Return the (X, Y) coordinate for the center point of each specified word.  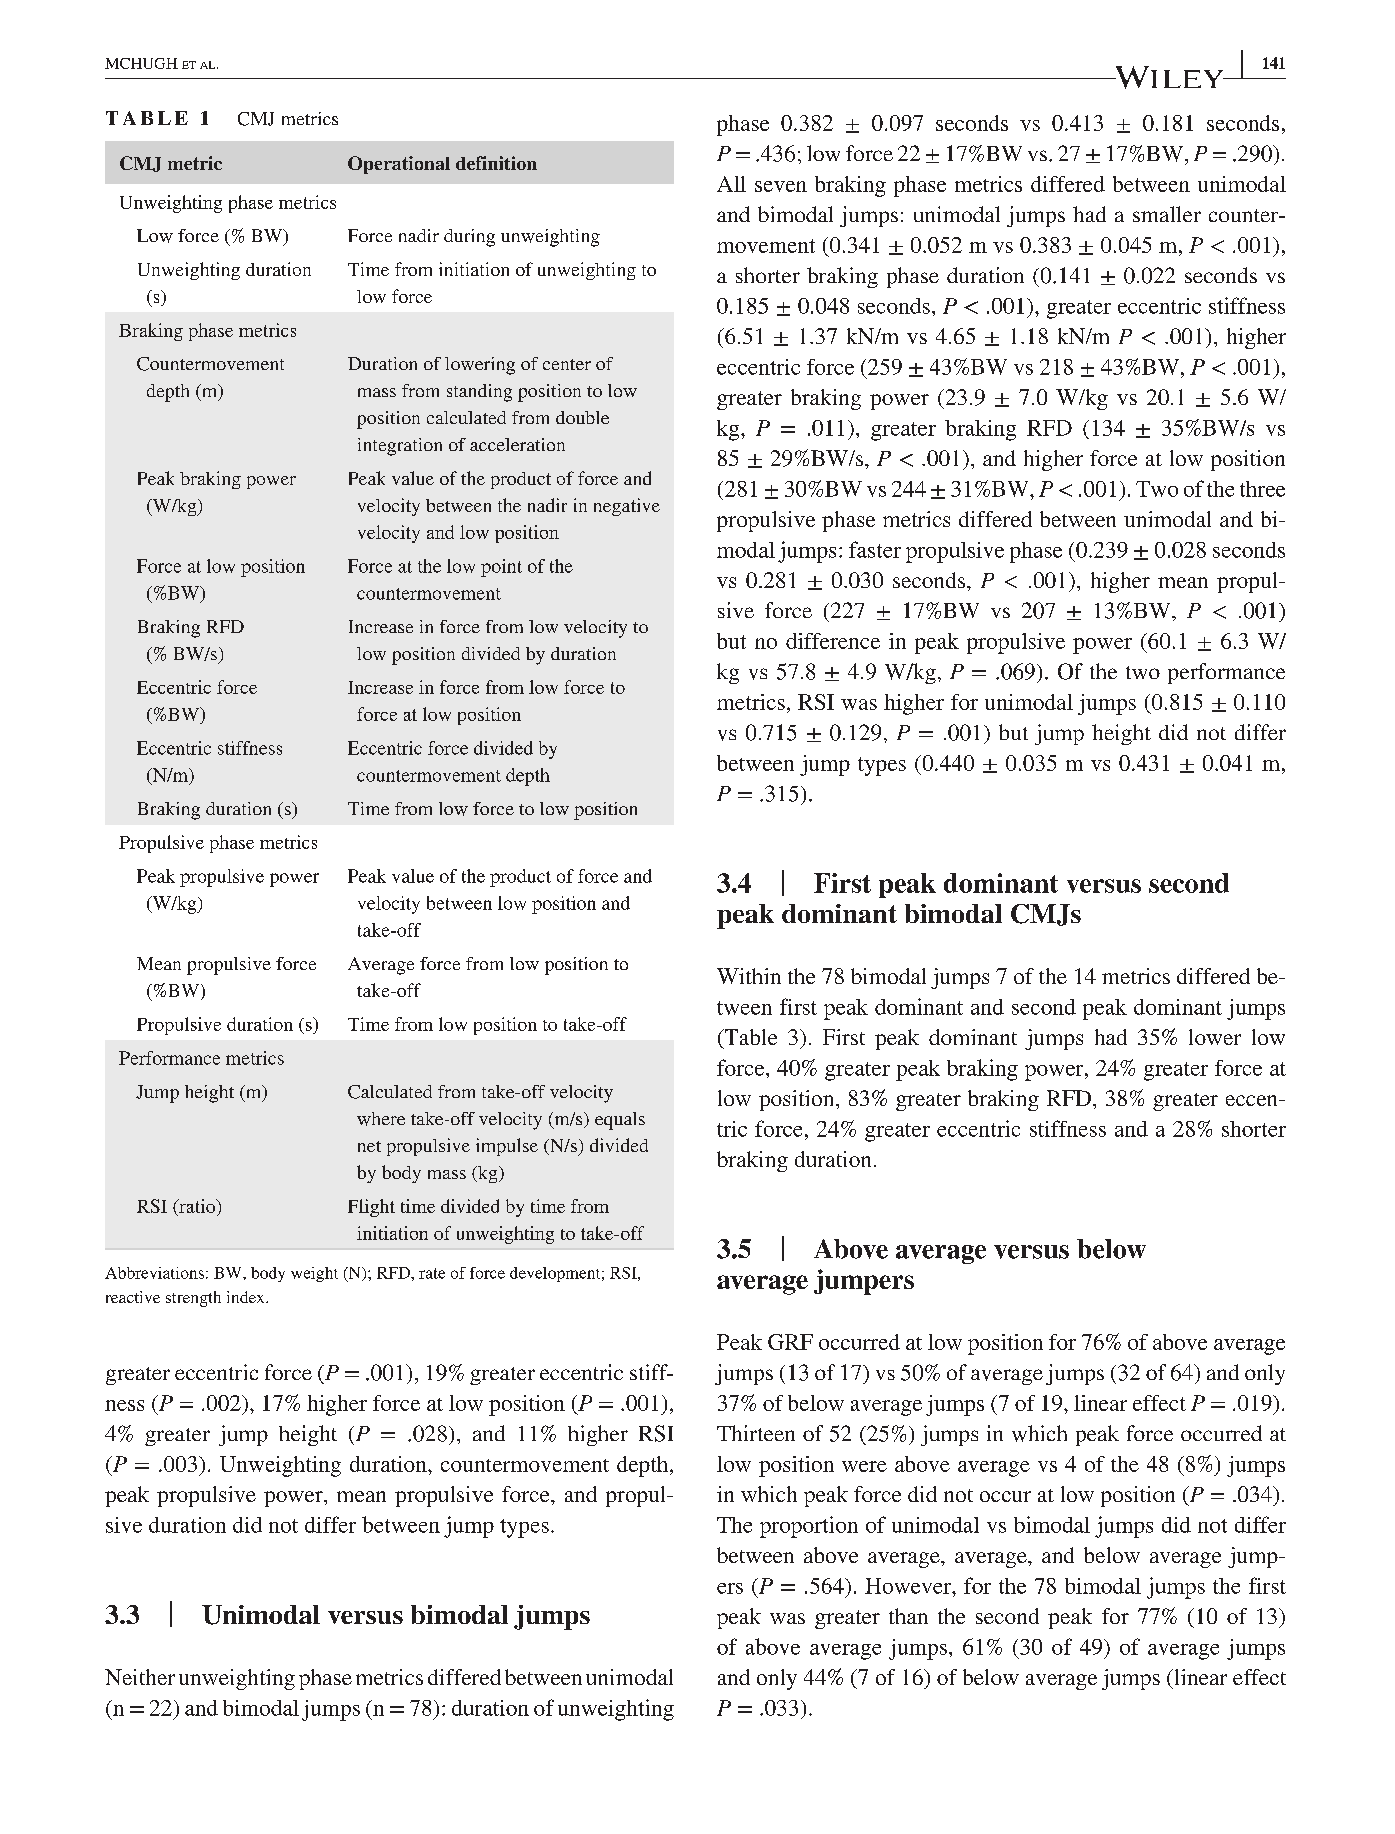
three (1262, 489)
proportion (809, 1527)
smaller (1167, 214)
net (369, 1146)
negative (627, 507)
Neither (140, 1677)
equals (620, 1121)
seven (781, 186)
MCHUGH (141, 63)
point (501, 568)
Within (749, 976)
